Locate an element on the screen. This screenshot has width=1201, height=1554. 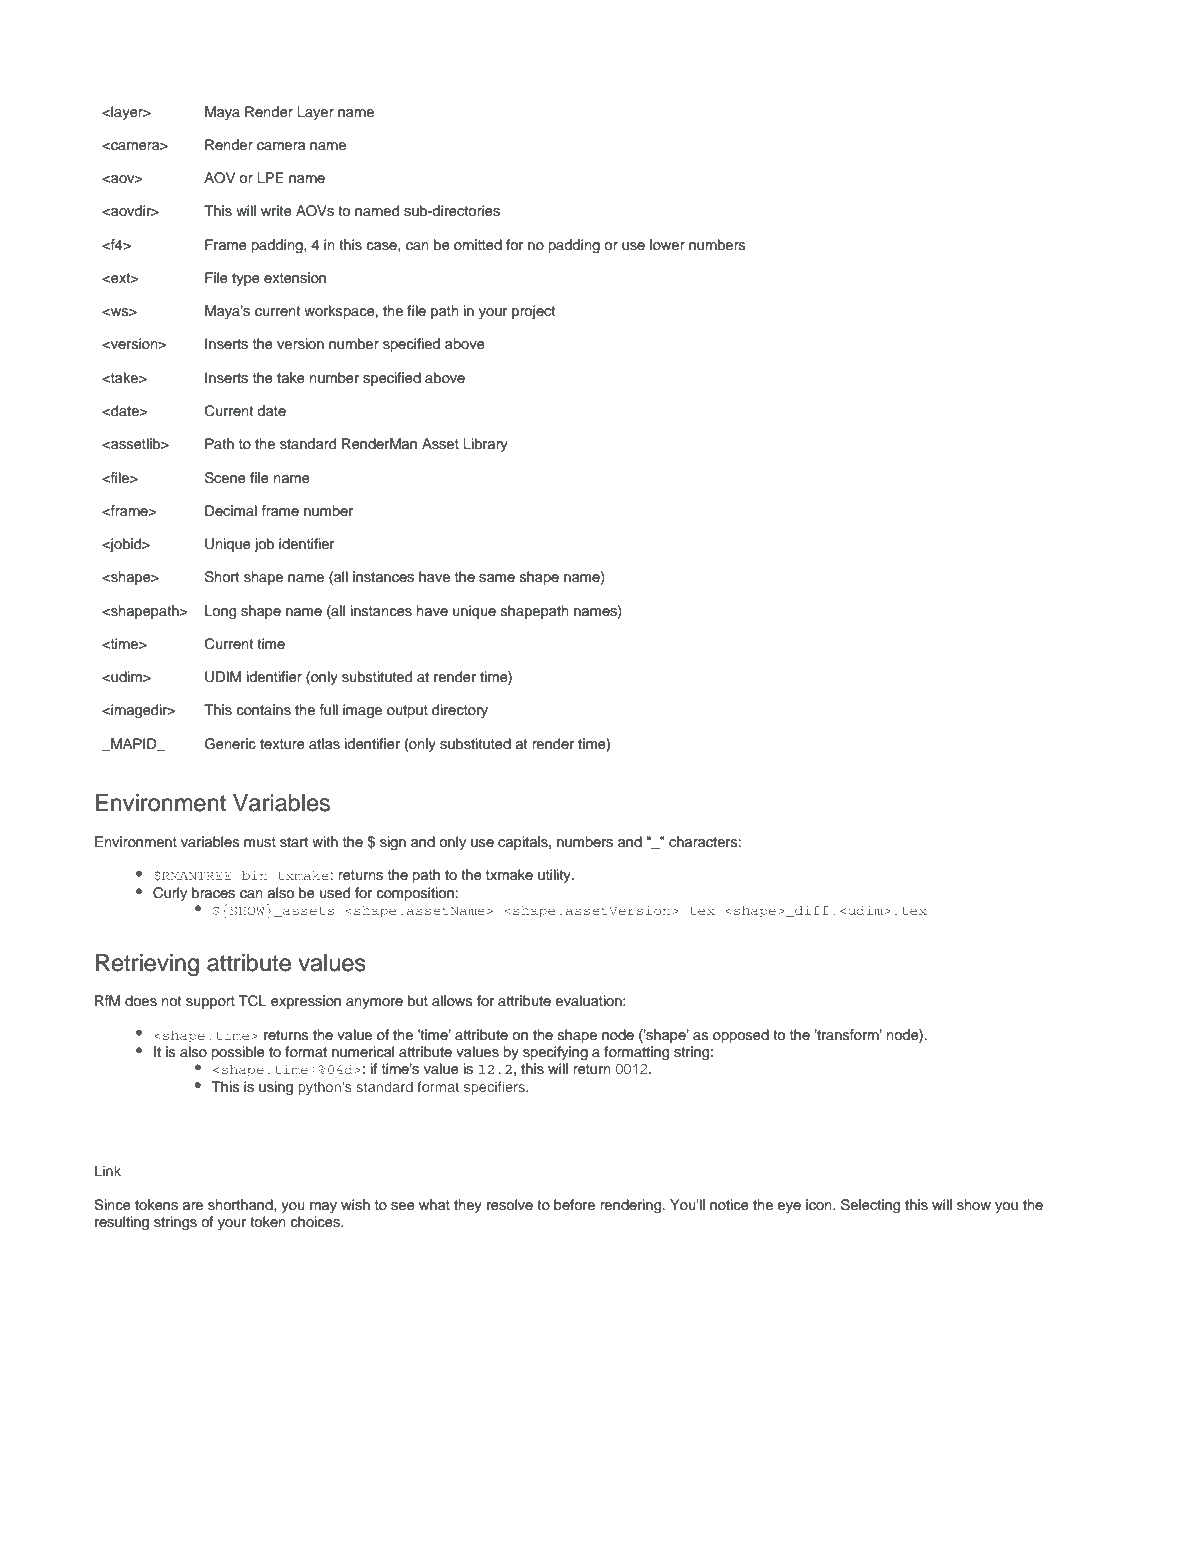
omitted is located at coordinates (478, 245).
